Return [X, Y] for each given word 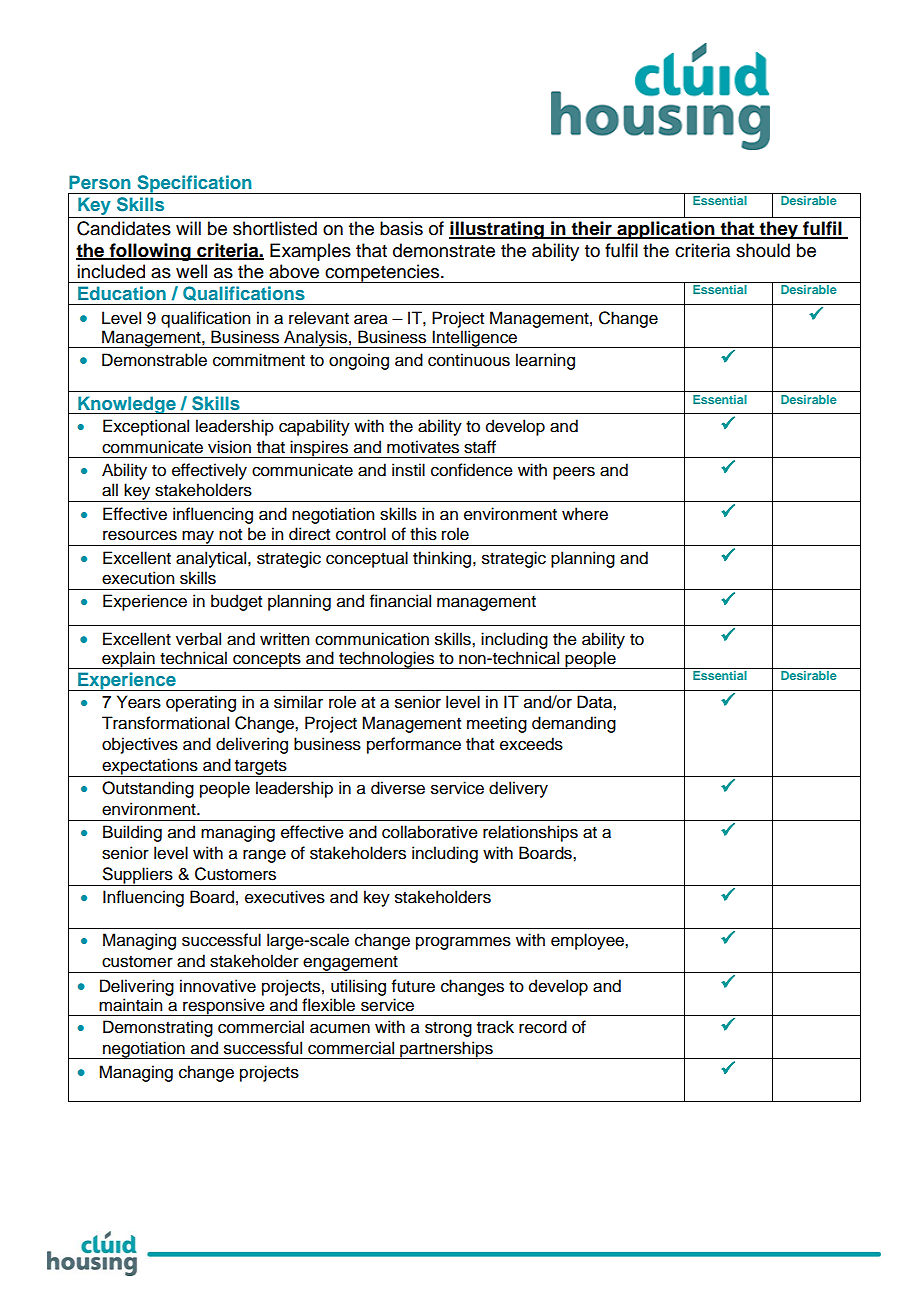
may [198, 538]
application [666, 230]
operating [201, 703]
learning [545, 361]
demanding [574, 724]
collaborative [430, 832]
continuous [469, 360]
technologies [387, 660]
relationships [530, 833]
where [585, 514]
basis [401, 228]
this [423, 534]
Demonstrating [158, 1028]
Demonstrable [154, 360]
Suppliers [137, 876]
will [188, 228]
